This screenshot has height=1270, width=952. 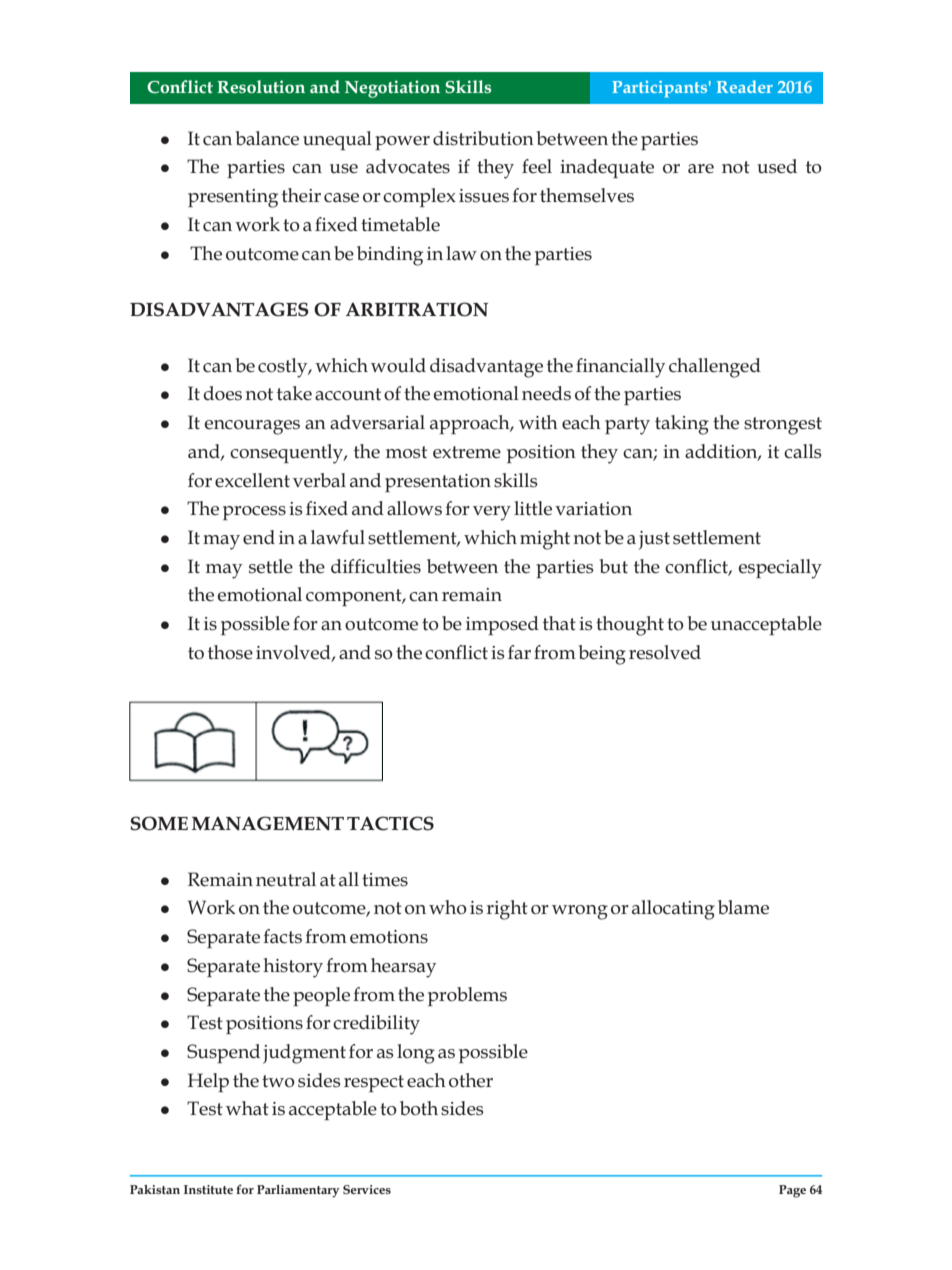 I want to click on both, so click(x=419, y=1108).
